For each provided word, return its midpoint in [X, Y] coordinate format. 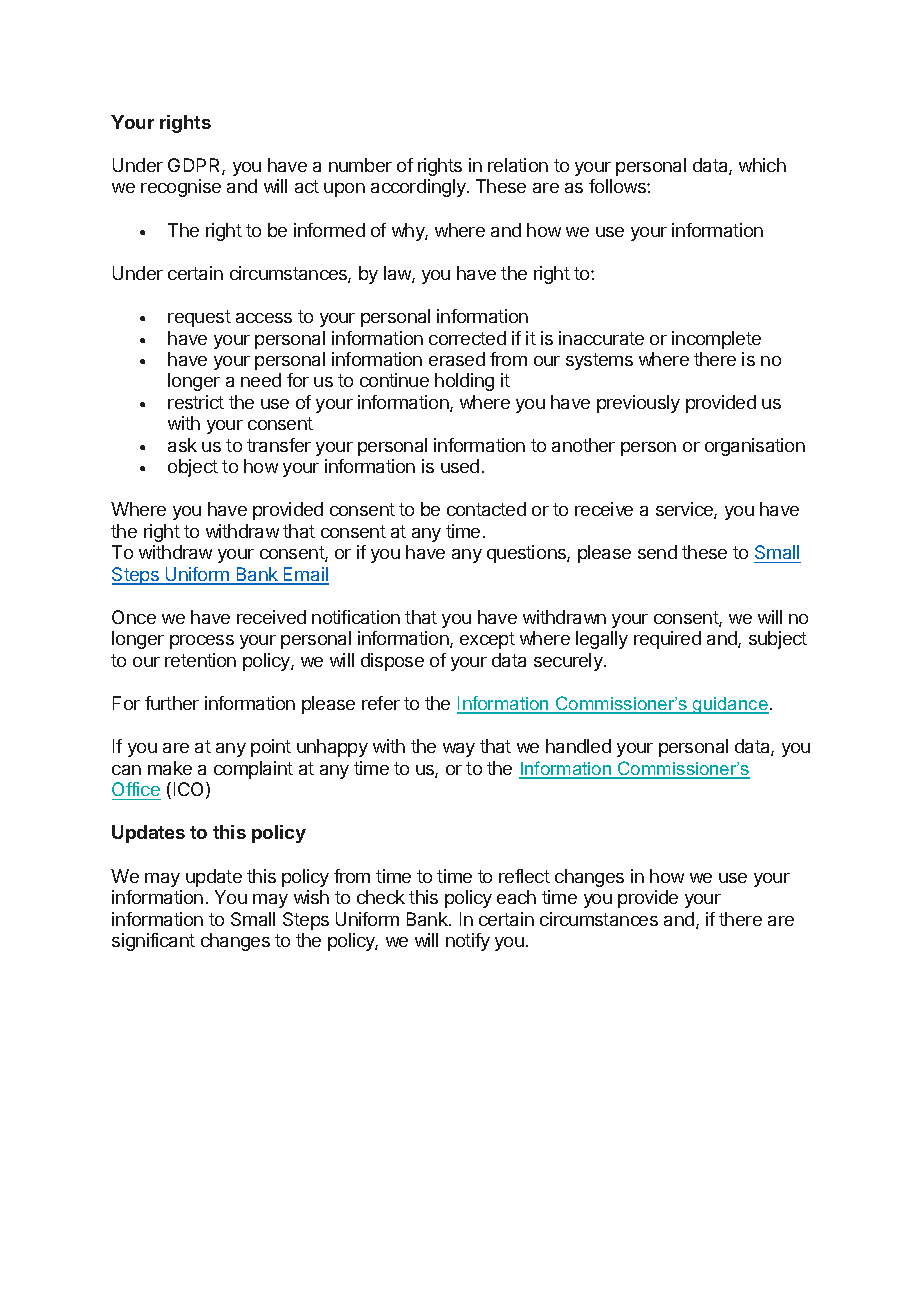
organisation [755, 447]
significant [153, 942]
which [762, 165]
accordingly [419, 188]
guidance [730, 705]
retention [200, 660]
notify [468, 942]
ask [182, 445]
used [460, 466]
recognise [181, 188]
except [487, 640]
